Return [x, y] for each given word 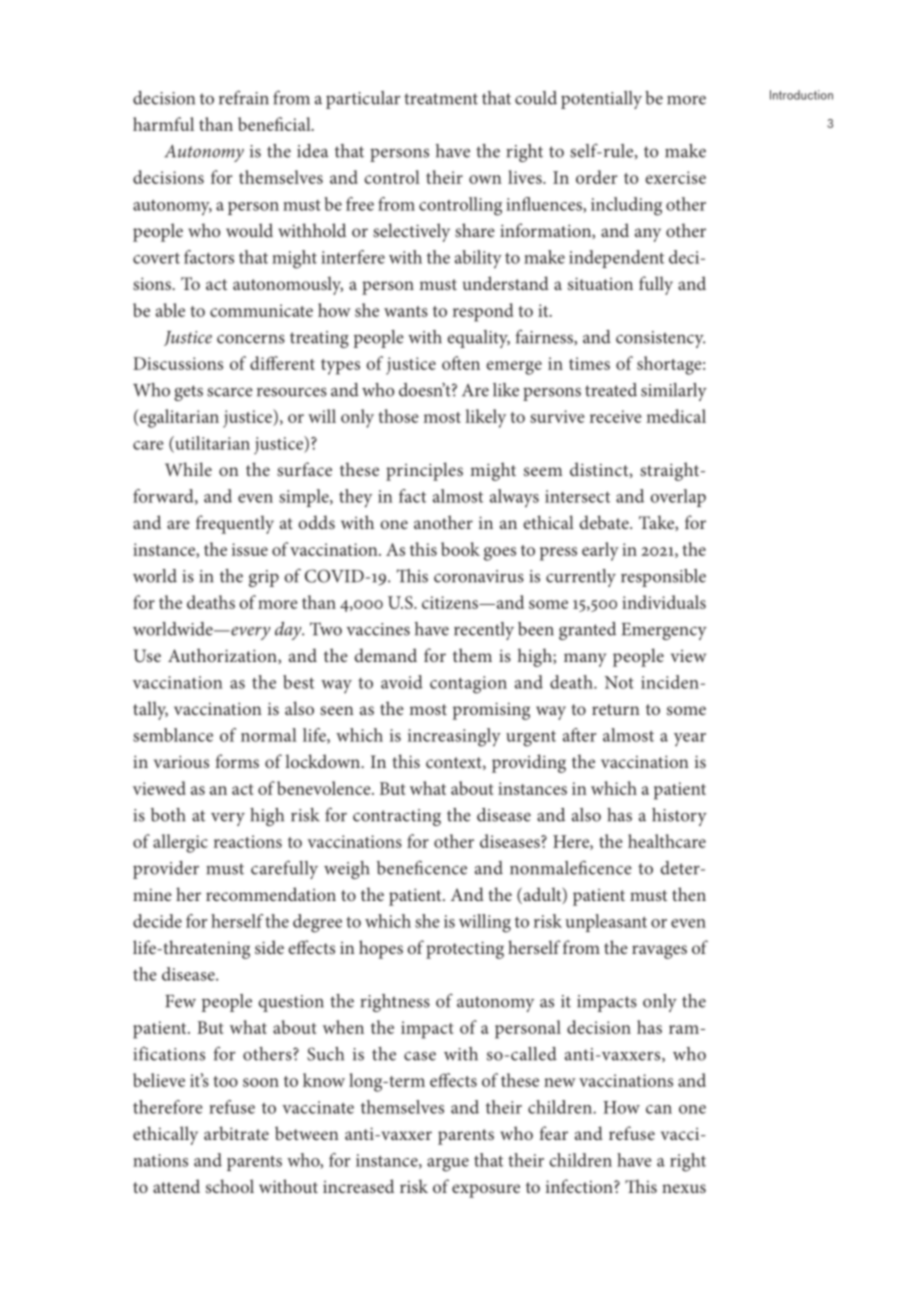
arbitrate [236, 1133]
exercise [675, 177]
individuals [664, 602]
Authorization [223, 656]
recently [484, 631]
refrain [244, 98]
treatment [441, 99]
